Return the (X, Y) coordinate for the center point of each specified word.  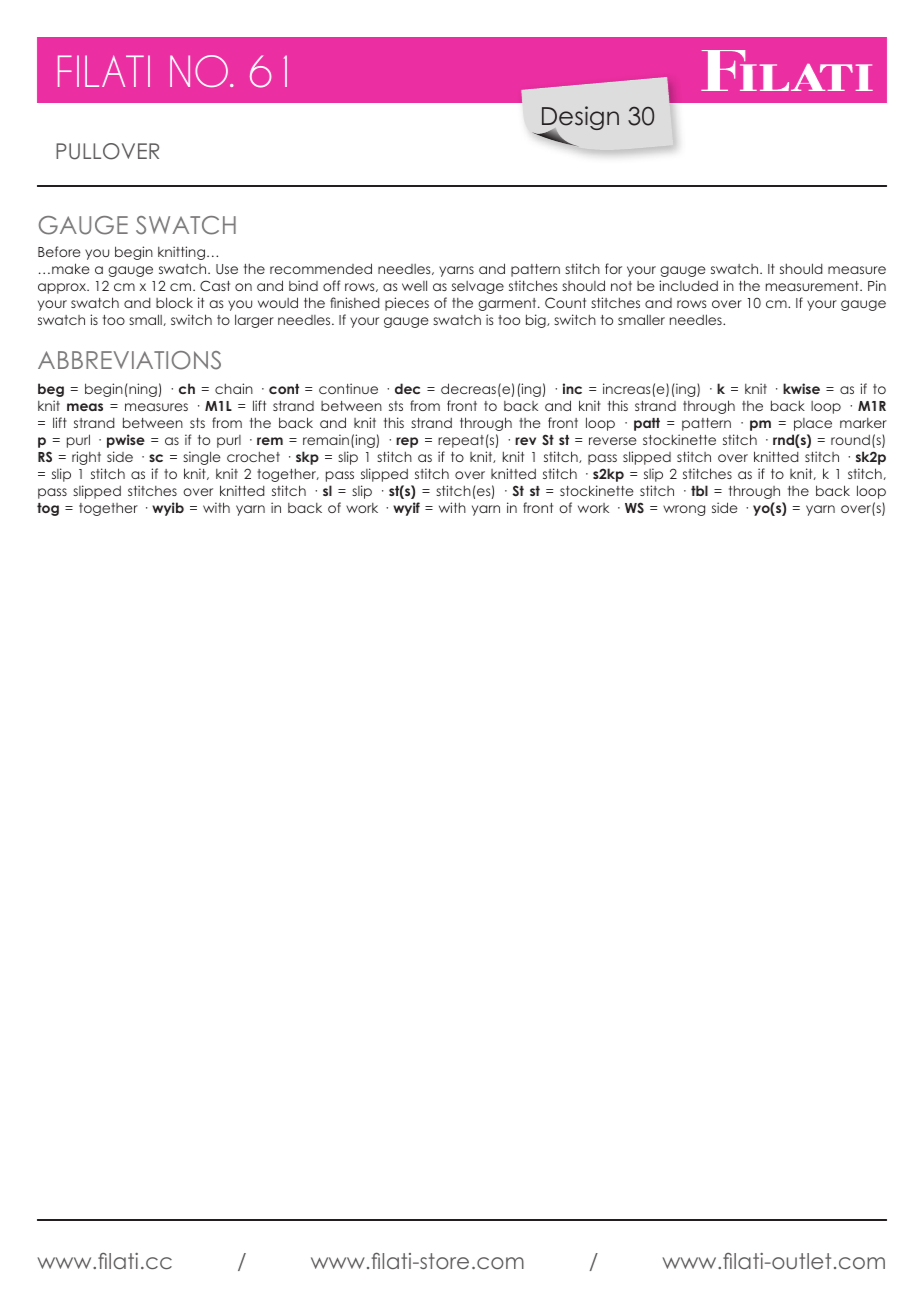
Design (580, 119)
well (414, 285)
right (86, 458)
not (621, 286)
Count (565, 303)
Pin (877, 285)
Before (59, 251)
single (202, 458)
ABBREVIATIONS (129, 360)
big (537, 321)
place (813, 424)
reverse (613, 441)
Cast (215, 285)
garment (508, 304)
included (688, 285)
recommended (321, 268)
